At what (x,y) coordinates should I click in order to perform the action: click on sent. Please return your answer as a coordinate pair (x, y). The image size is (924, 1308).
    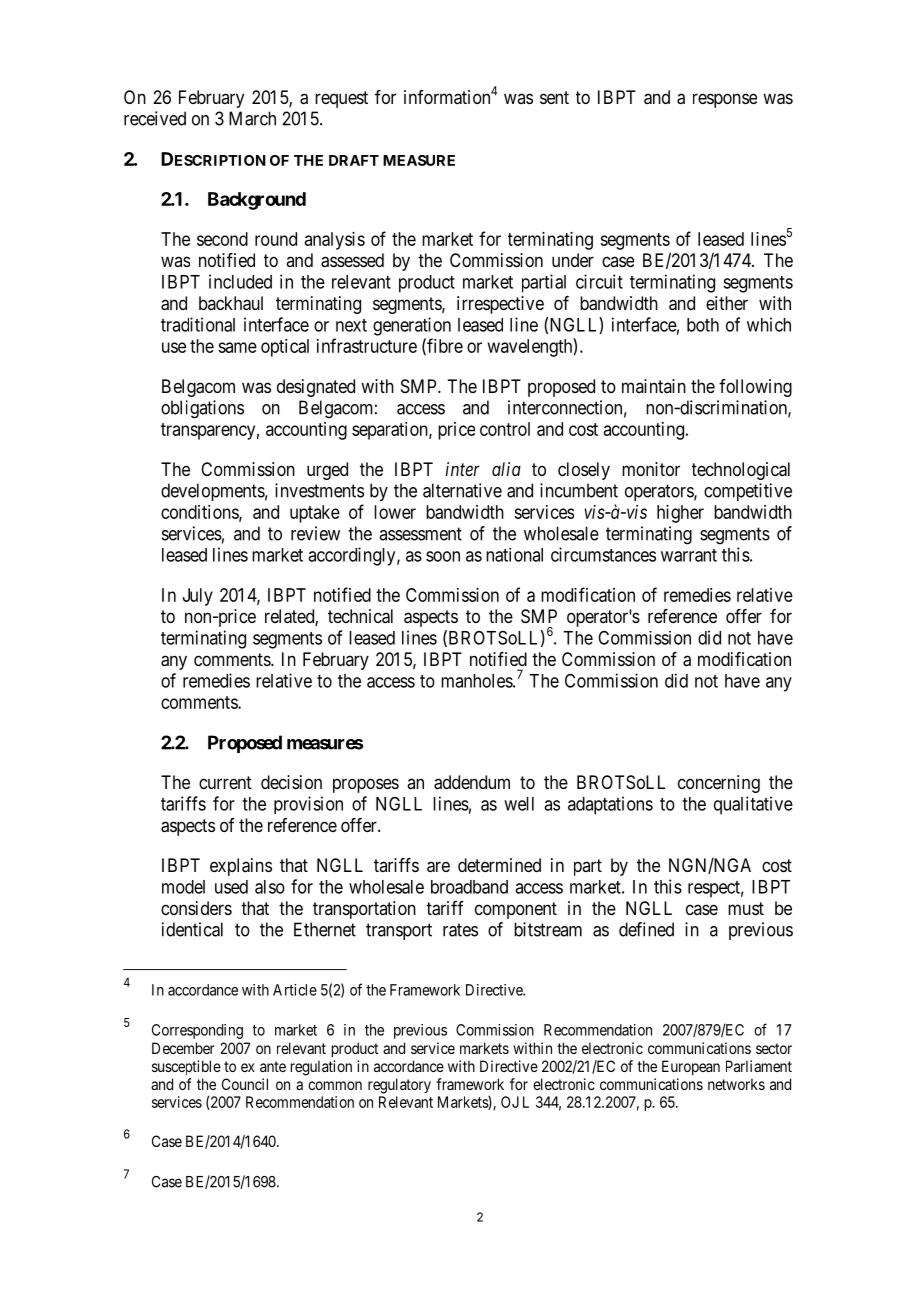
    Looking at the image, I should click on (554, 97).
